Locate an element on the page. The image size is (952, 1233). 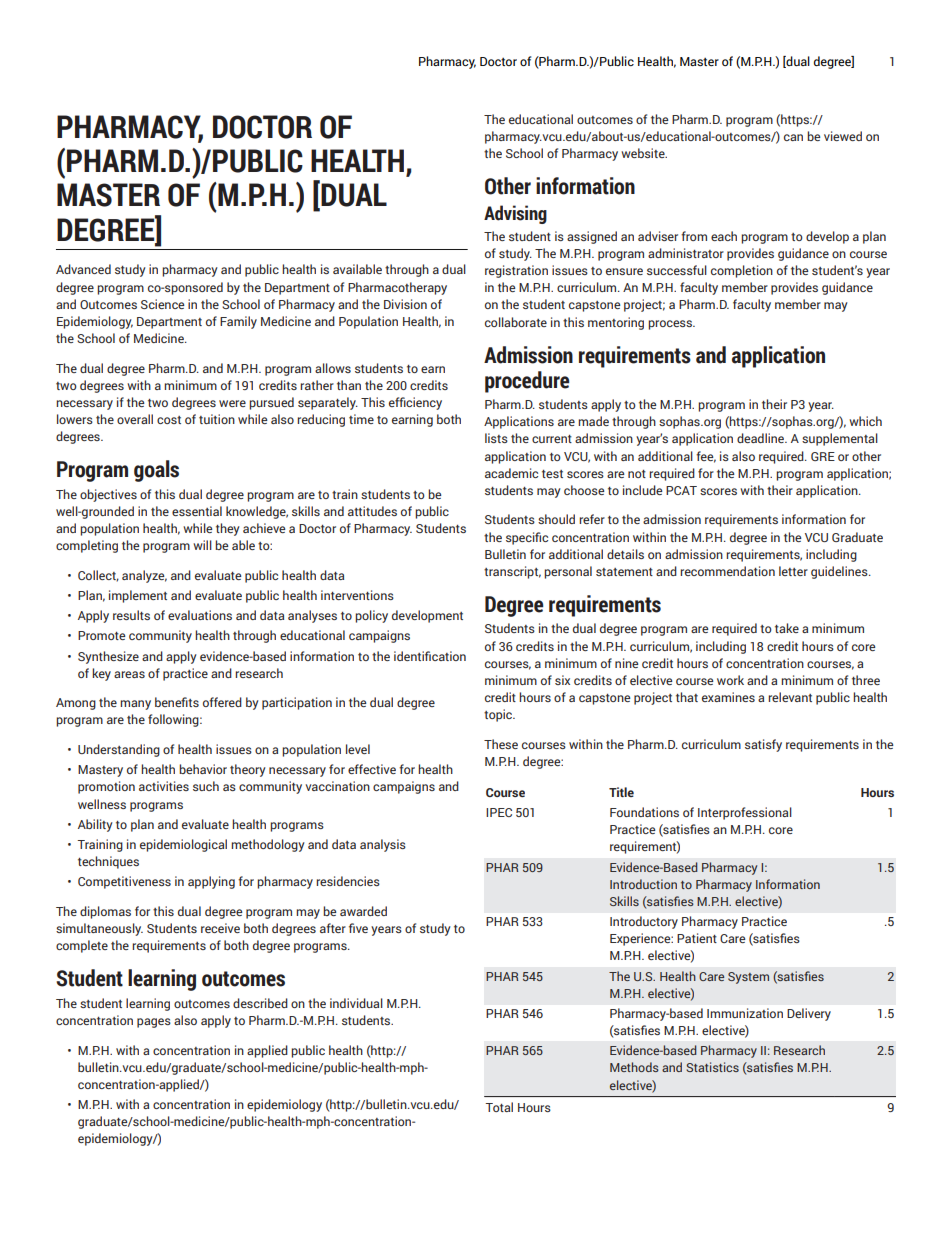
deadline is located at coordinates (762, 438).
